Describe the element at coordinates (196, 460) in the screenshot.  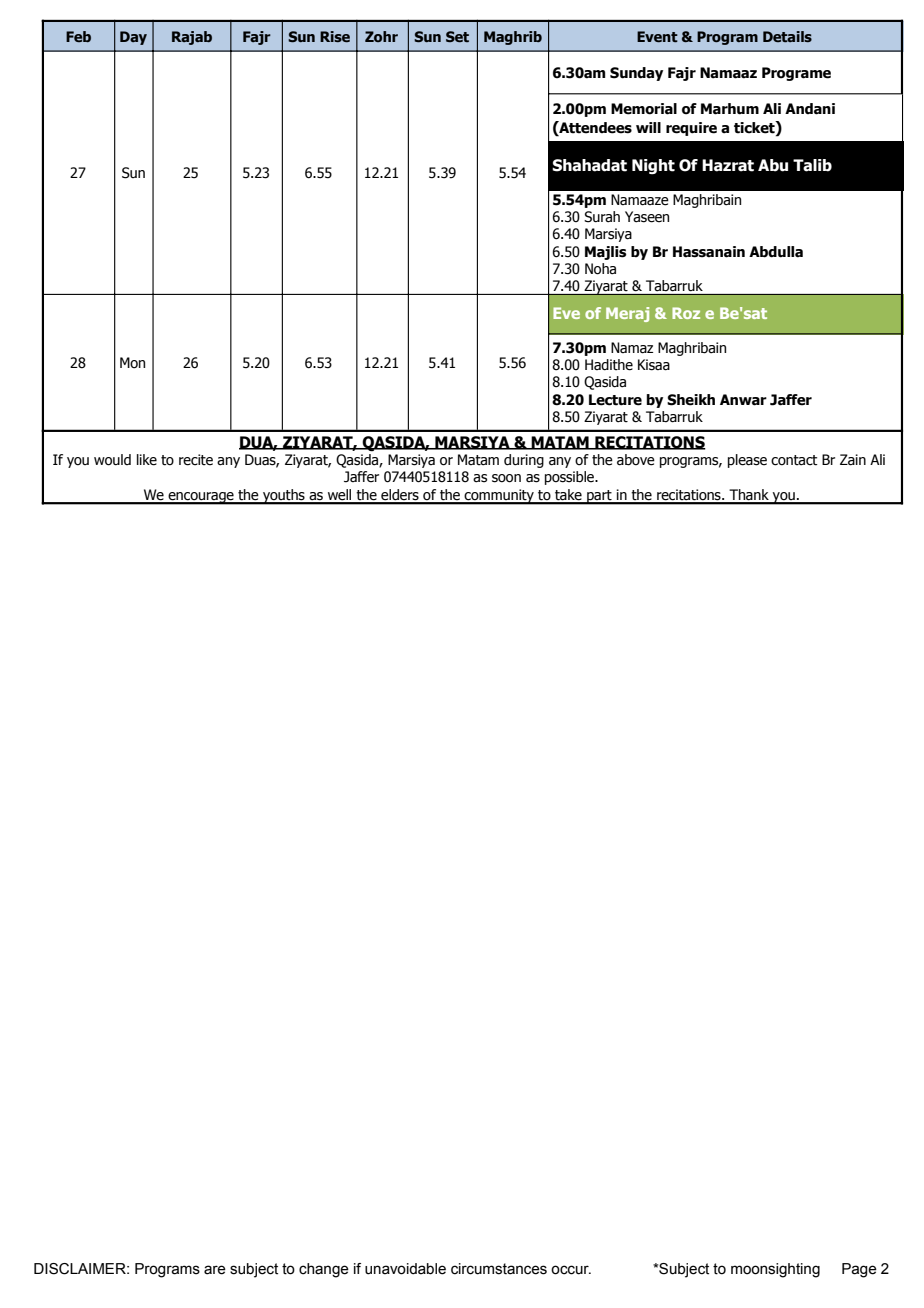
I see `recite` at that location.
